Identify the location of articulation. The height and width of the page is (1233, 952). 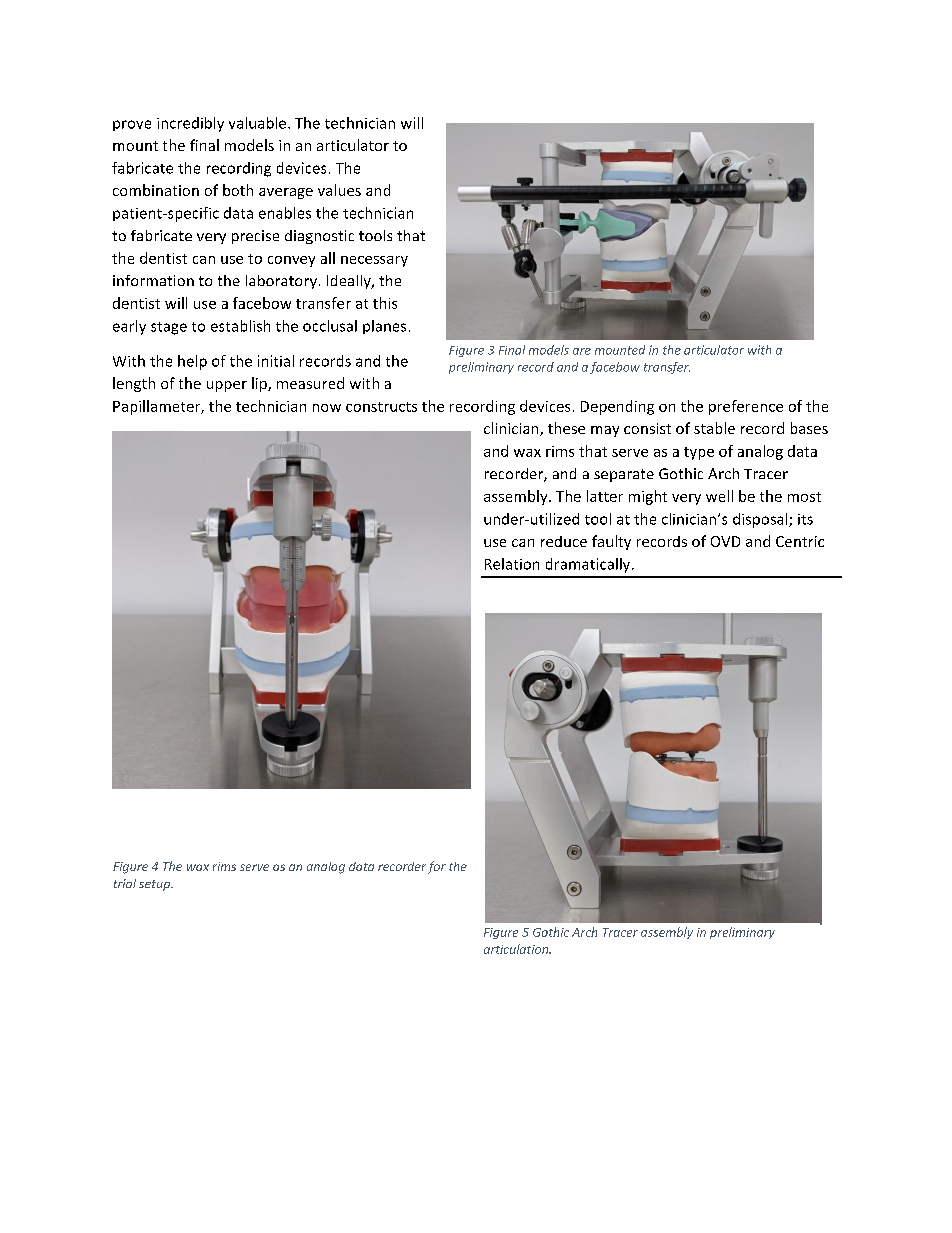
(517, 949).
